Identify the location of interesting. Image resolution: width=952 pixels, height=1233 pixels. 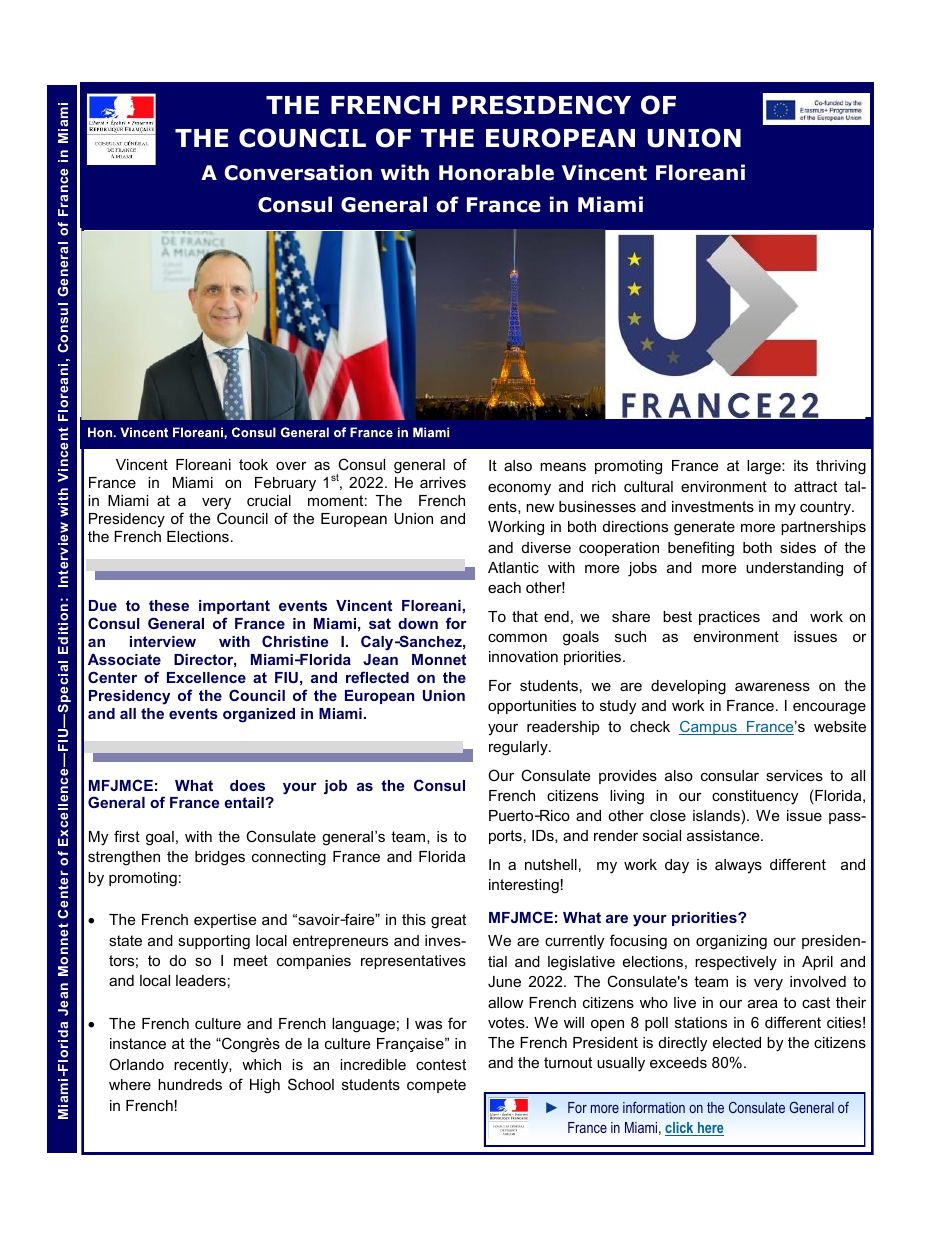
(524, 886).
